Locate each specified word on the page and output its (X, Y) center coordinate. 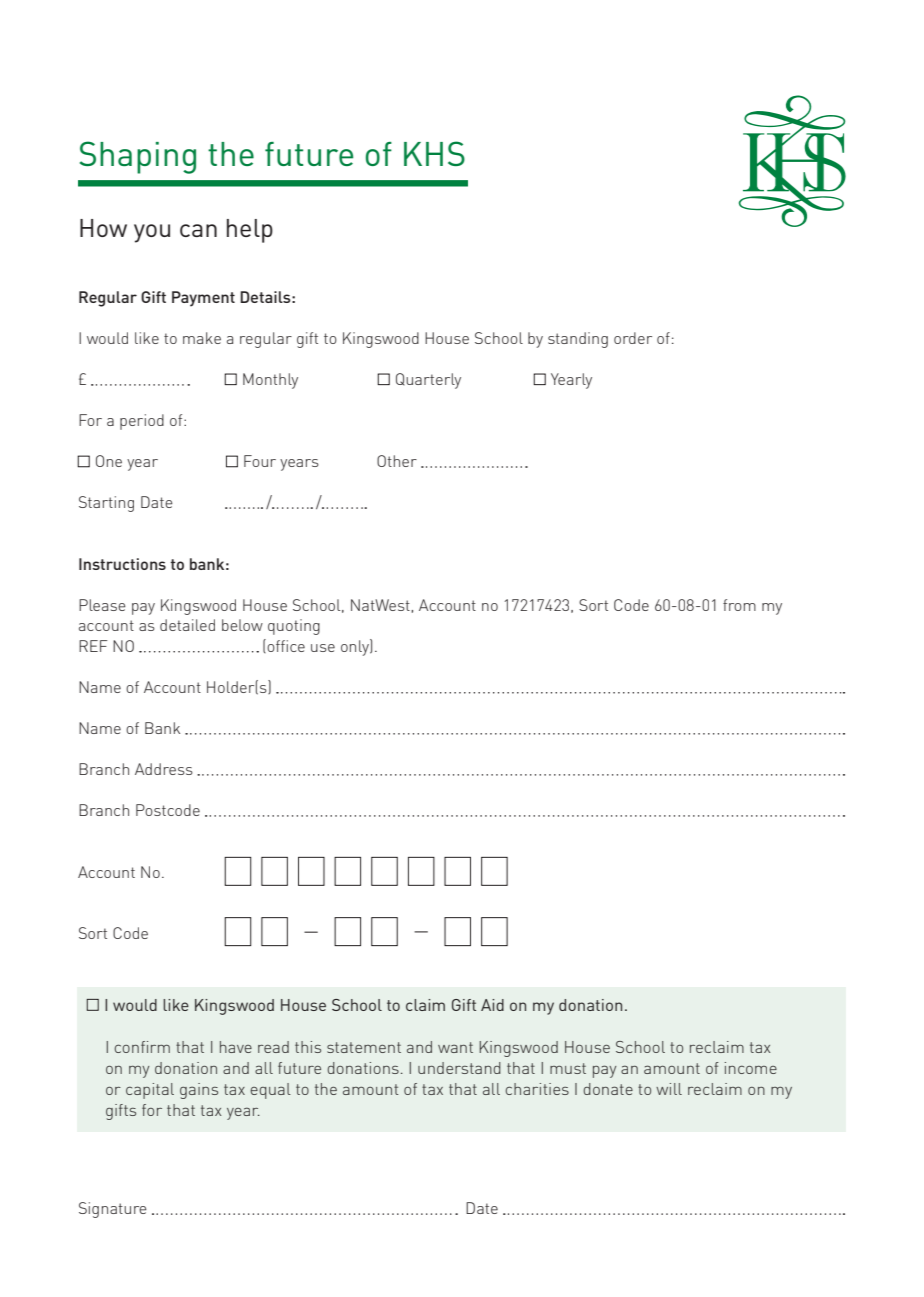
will (669, 1089)
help (250, 231)
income (751, 1068)
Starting (106, 504)
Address (164, 769)
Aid (492, 1005)
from (739, 605)
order (633, 338)
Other (397, 461)
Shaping (138, 157)
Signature (113, 1210)
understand (459, 1068)
